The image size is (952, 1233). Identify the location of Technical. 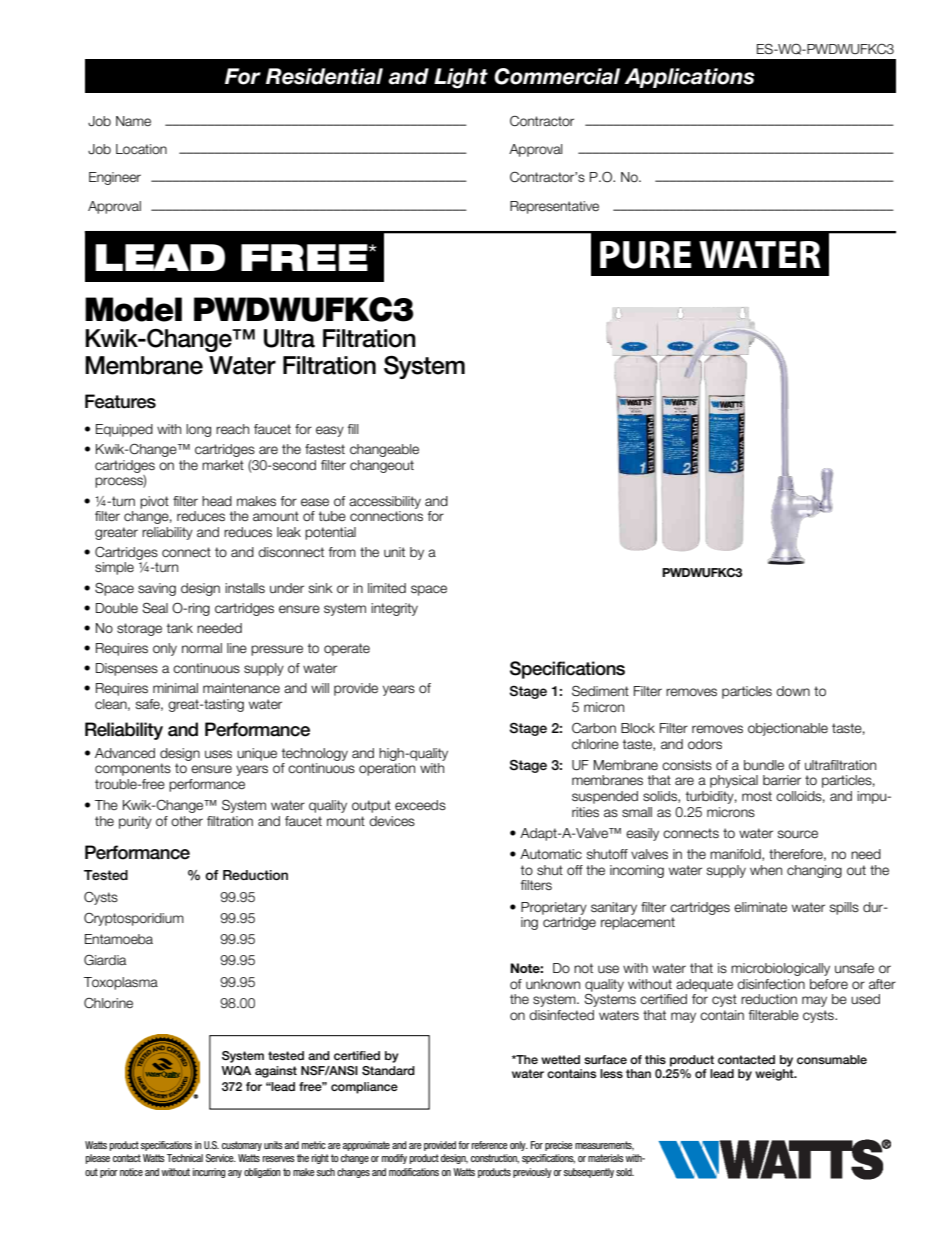
(185, 1158).
